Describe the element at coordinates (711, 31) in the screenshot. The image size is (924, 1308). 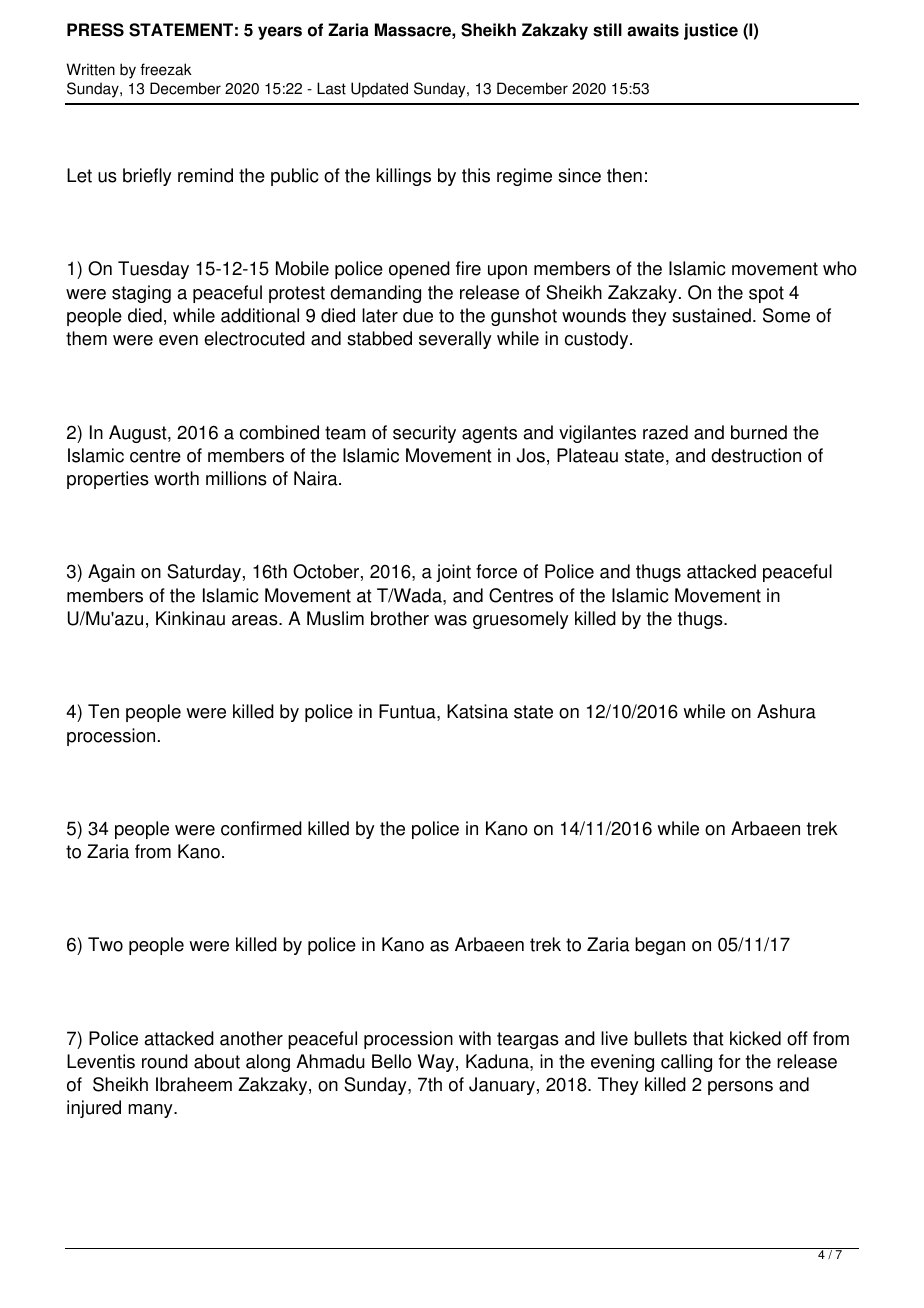
I see `justice` at that location.
